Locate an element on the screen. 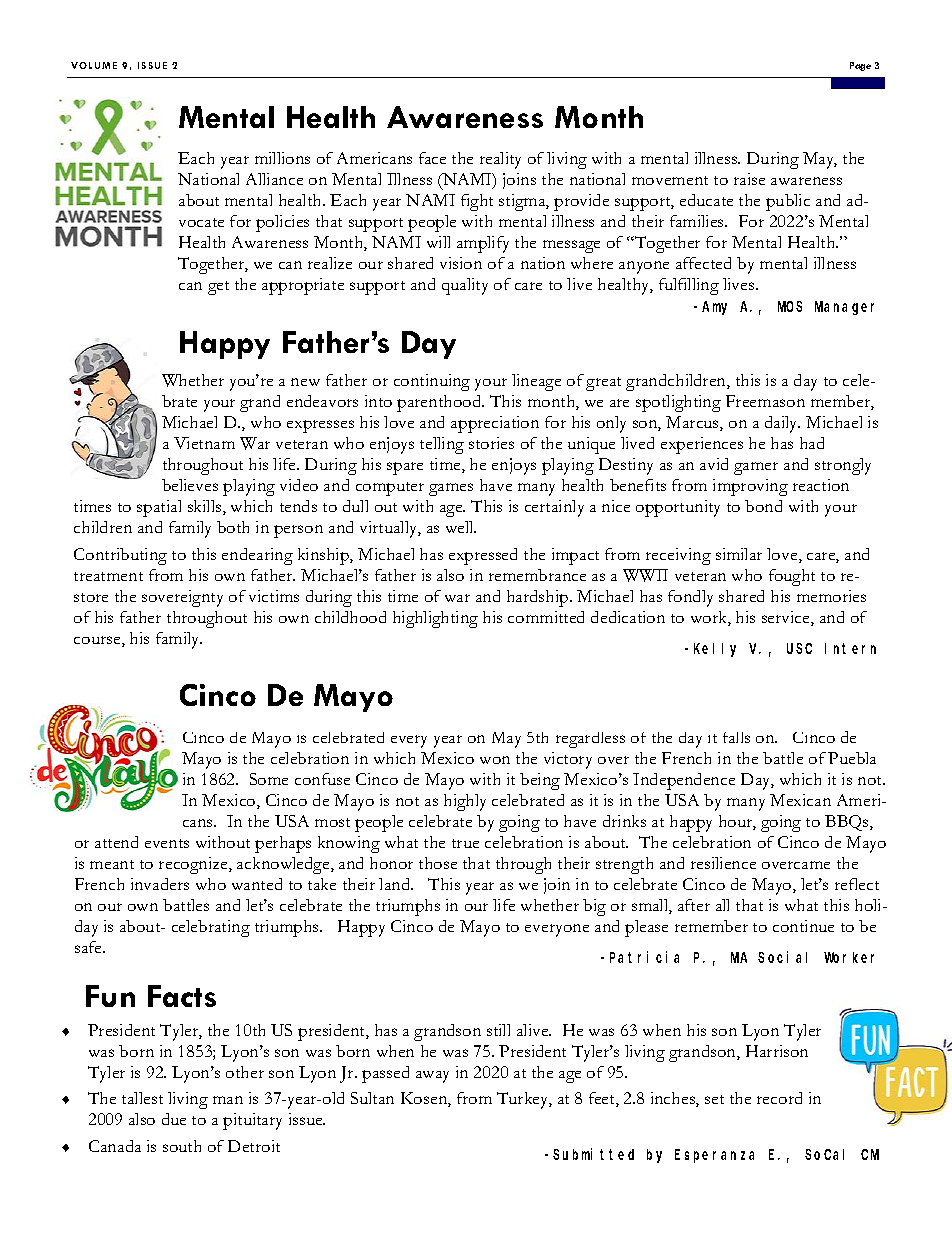  resilience is located at coordinates (723, 863).
